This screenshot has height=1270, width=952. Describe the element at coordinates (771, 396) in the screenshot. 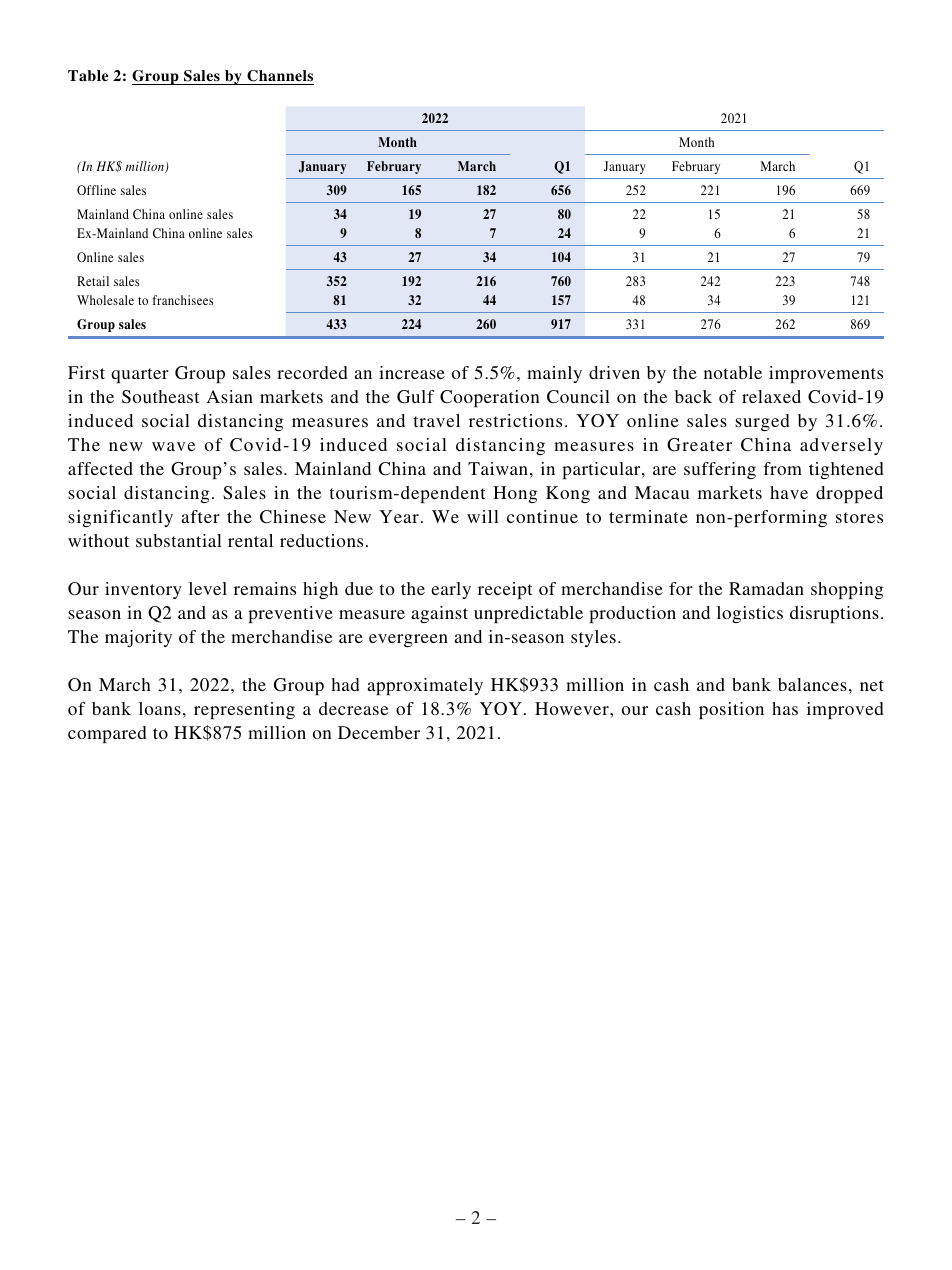

I see `relaxed` at that location.
